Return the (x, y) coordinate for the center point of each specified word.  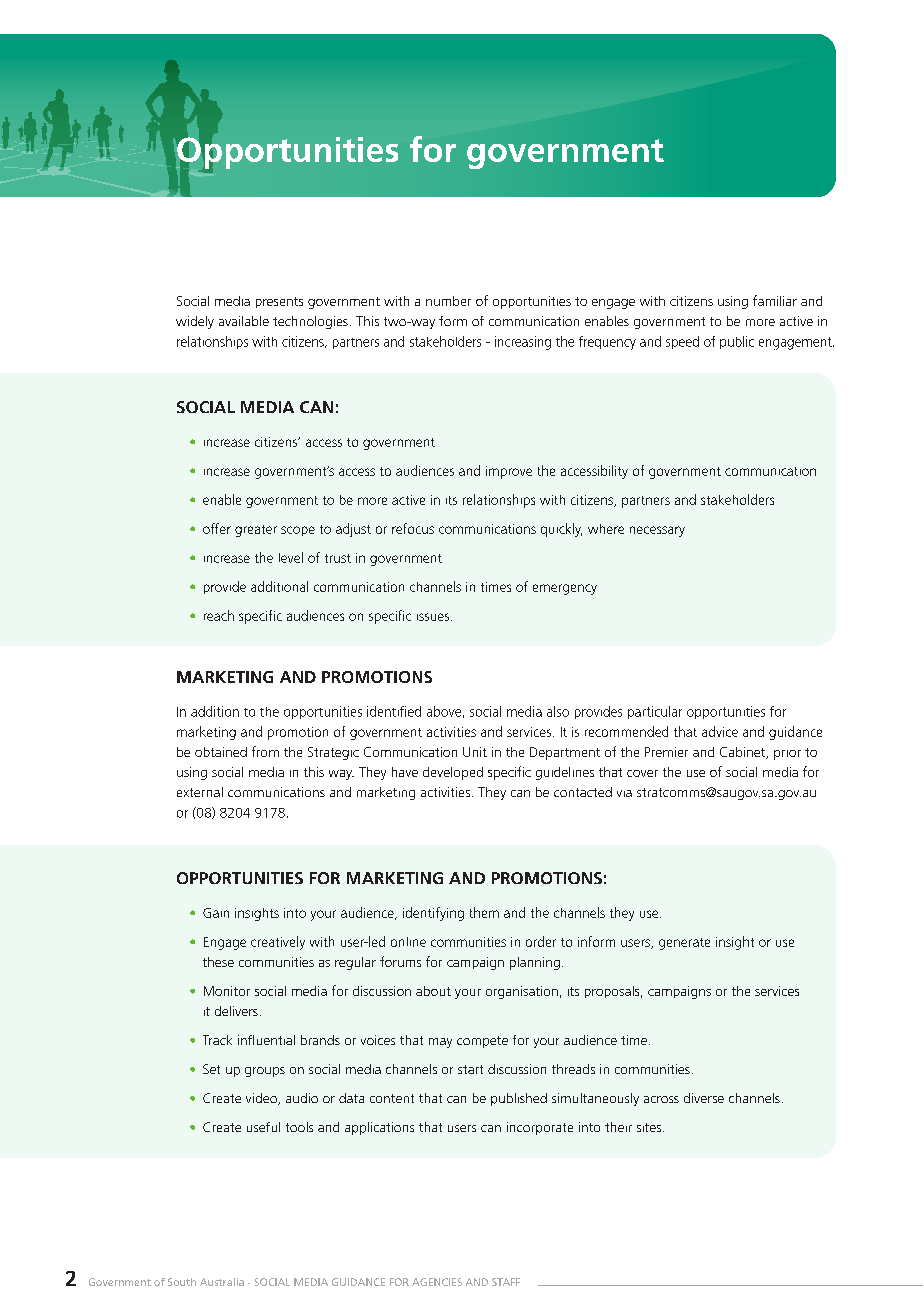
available (244, 321)
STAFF (506, 1282)
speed (682, 342)
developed (453, 773)
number (448, 301)
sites (650, 1127)
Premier (666, 752)
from (265, 751)
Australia (222, 1282)
